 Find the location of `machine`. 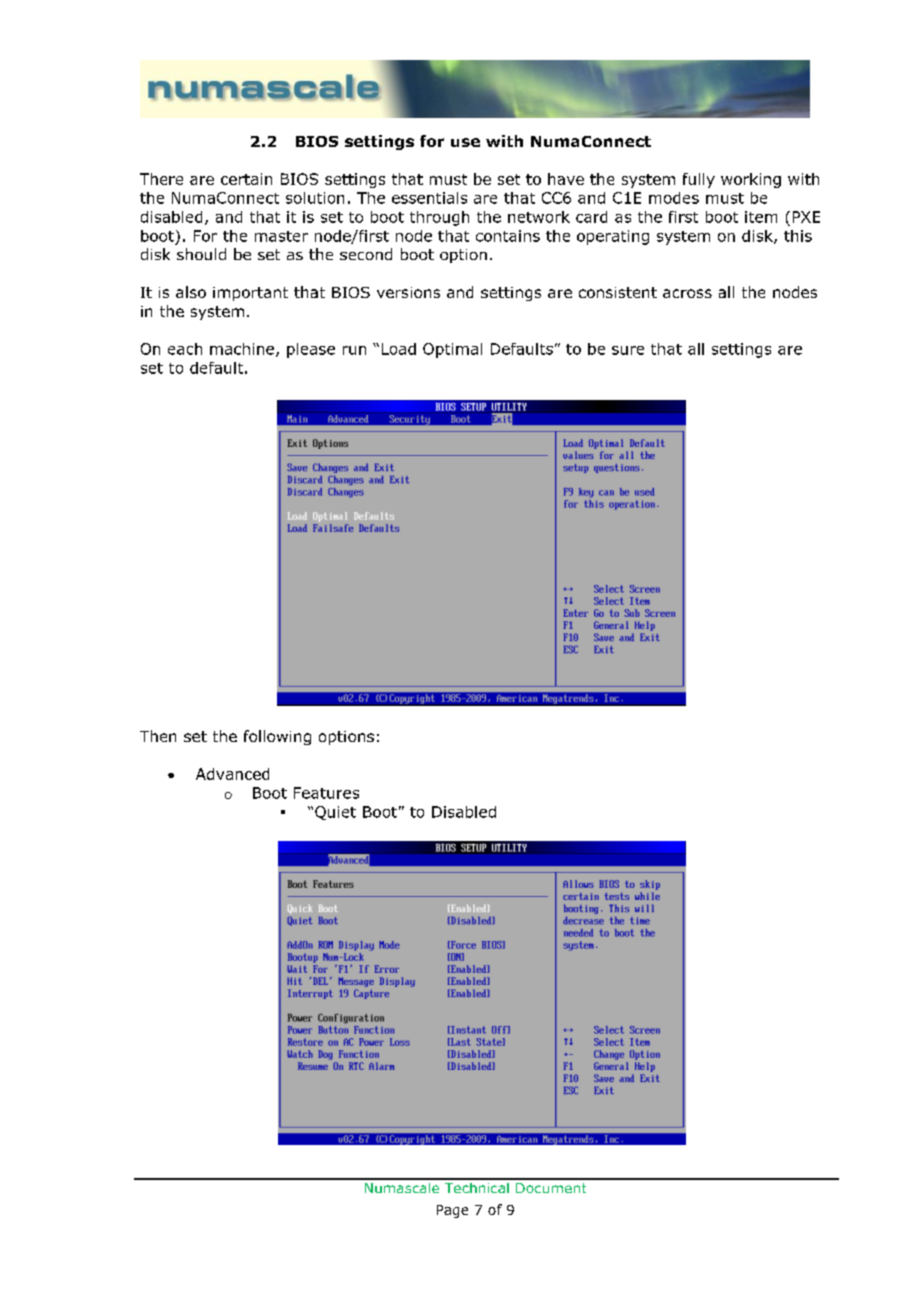

machine is located at coordinates (242, 349).
